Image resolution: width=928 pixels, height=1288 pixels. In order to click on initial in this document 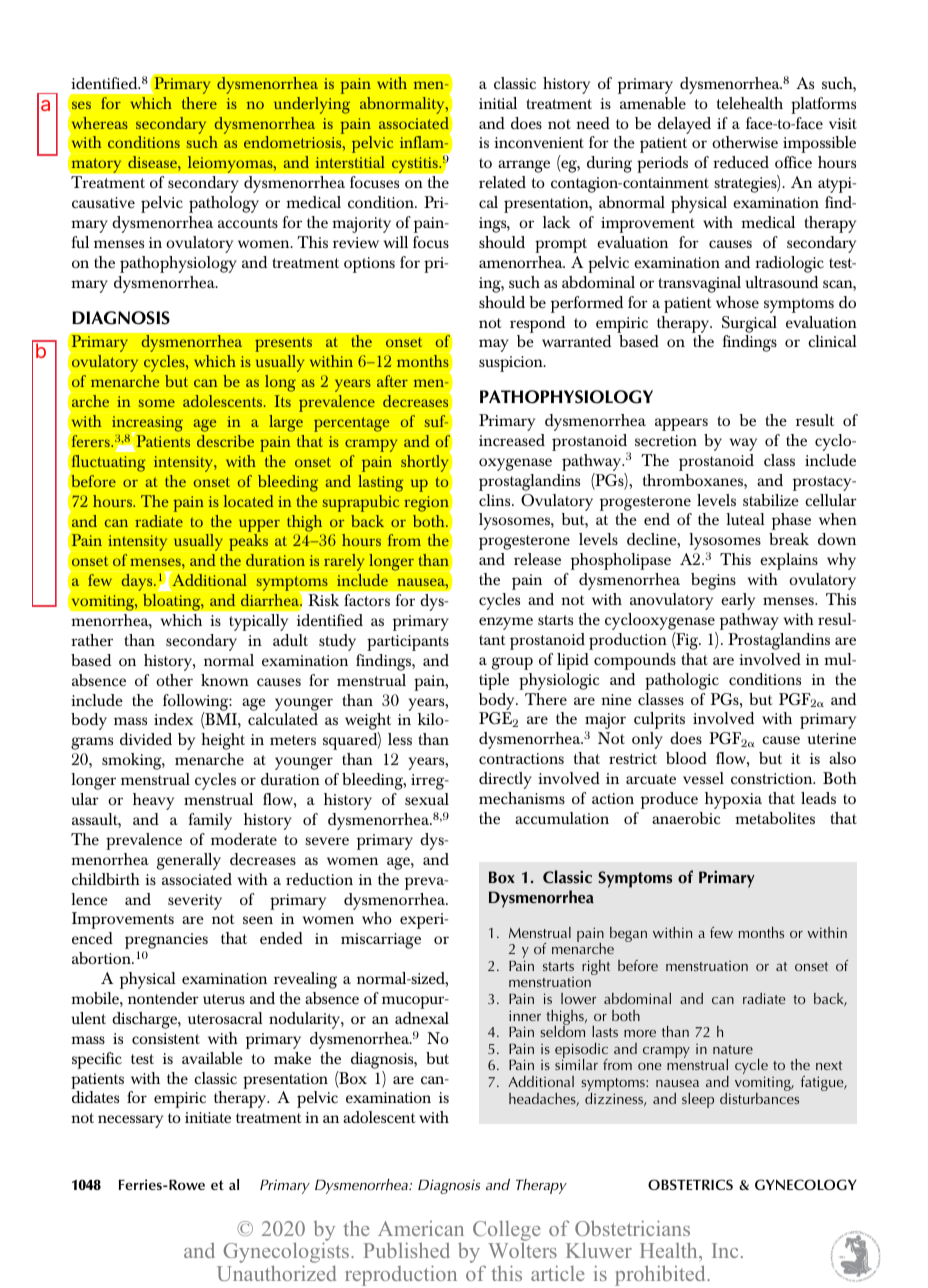, I will do `click(498, 103)`.
